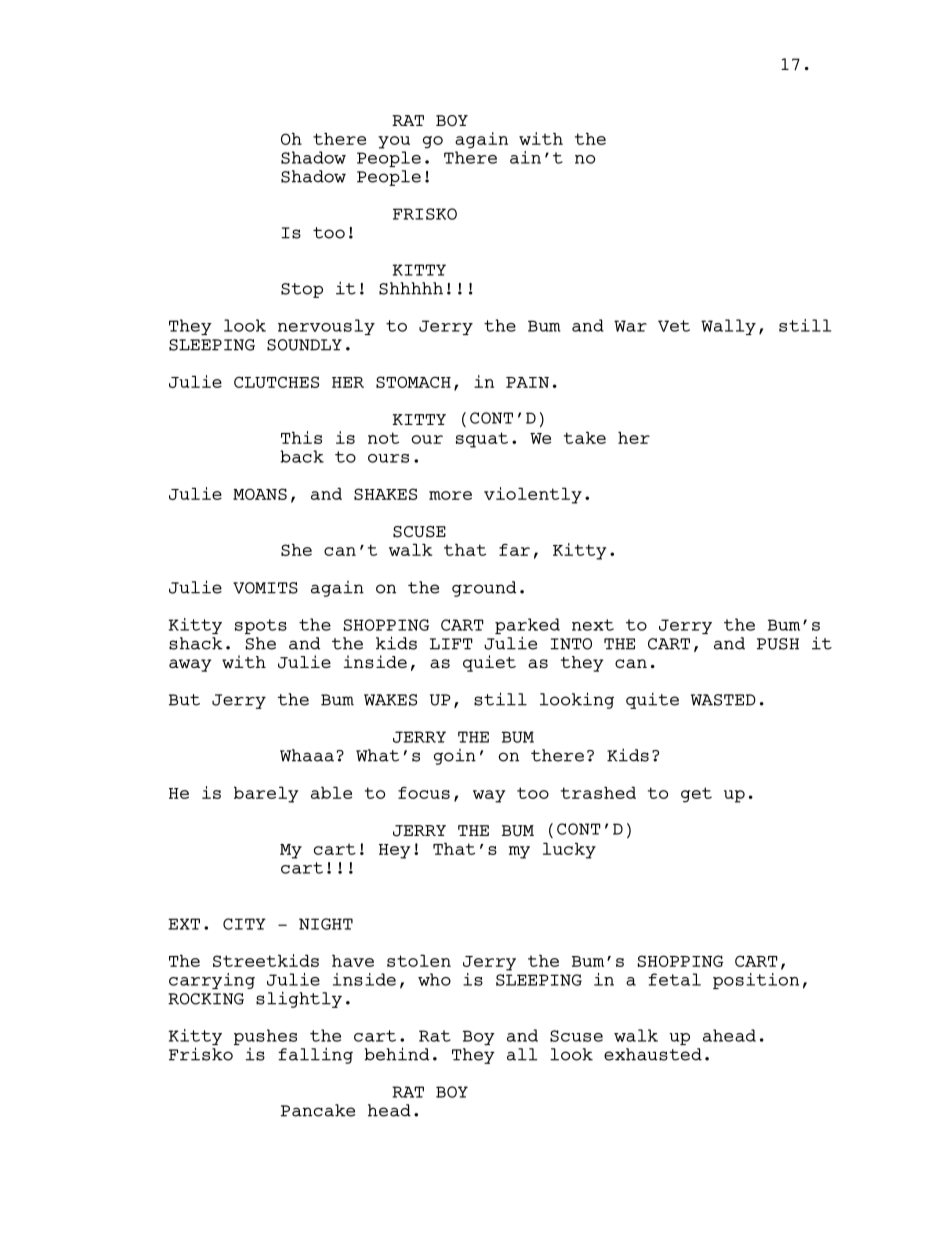 The image size is (952, 1233). Describe the element at coordinates (265, 588) in the screenshot. I see `VOMITS` at that location.
